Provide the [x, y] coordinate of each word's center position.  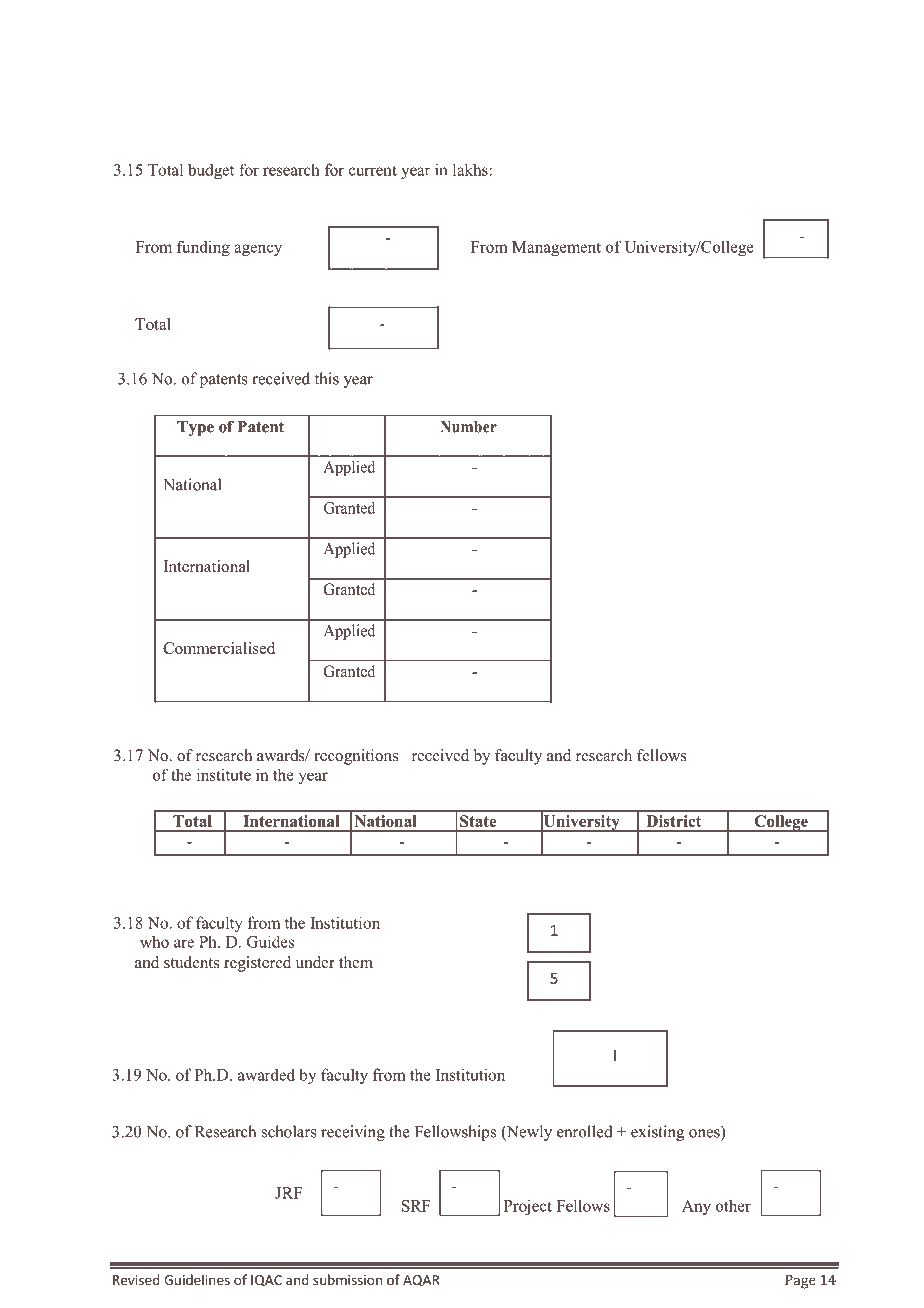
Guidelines [197, 1279]
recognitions [356, 757]
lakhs [471, 169]
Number [468, 427]
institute [224, 774]
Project [528, 1207]
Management [556, 248]
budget [211, 171]
